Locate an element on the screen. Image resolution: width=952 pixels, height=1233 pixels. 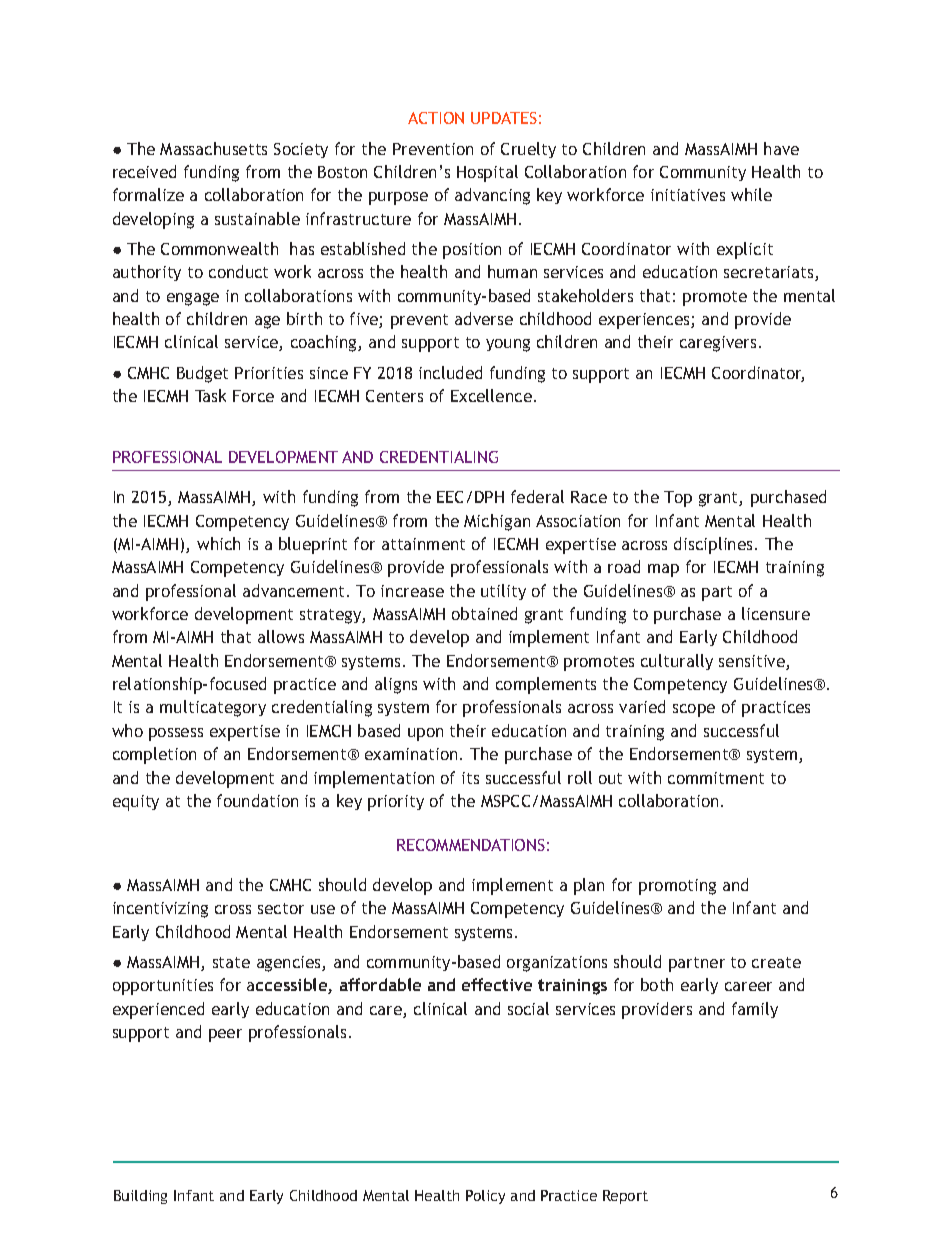
Hospital is located at coordinates (487, 173).
